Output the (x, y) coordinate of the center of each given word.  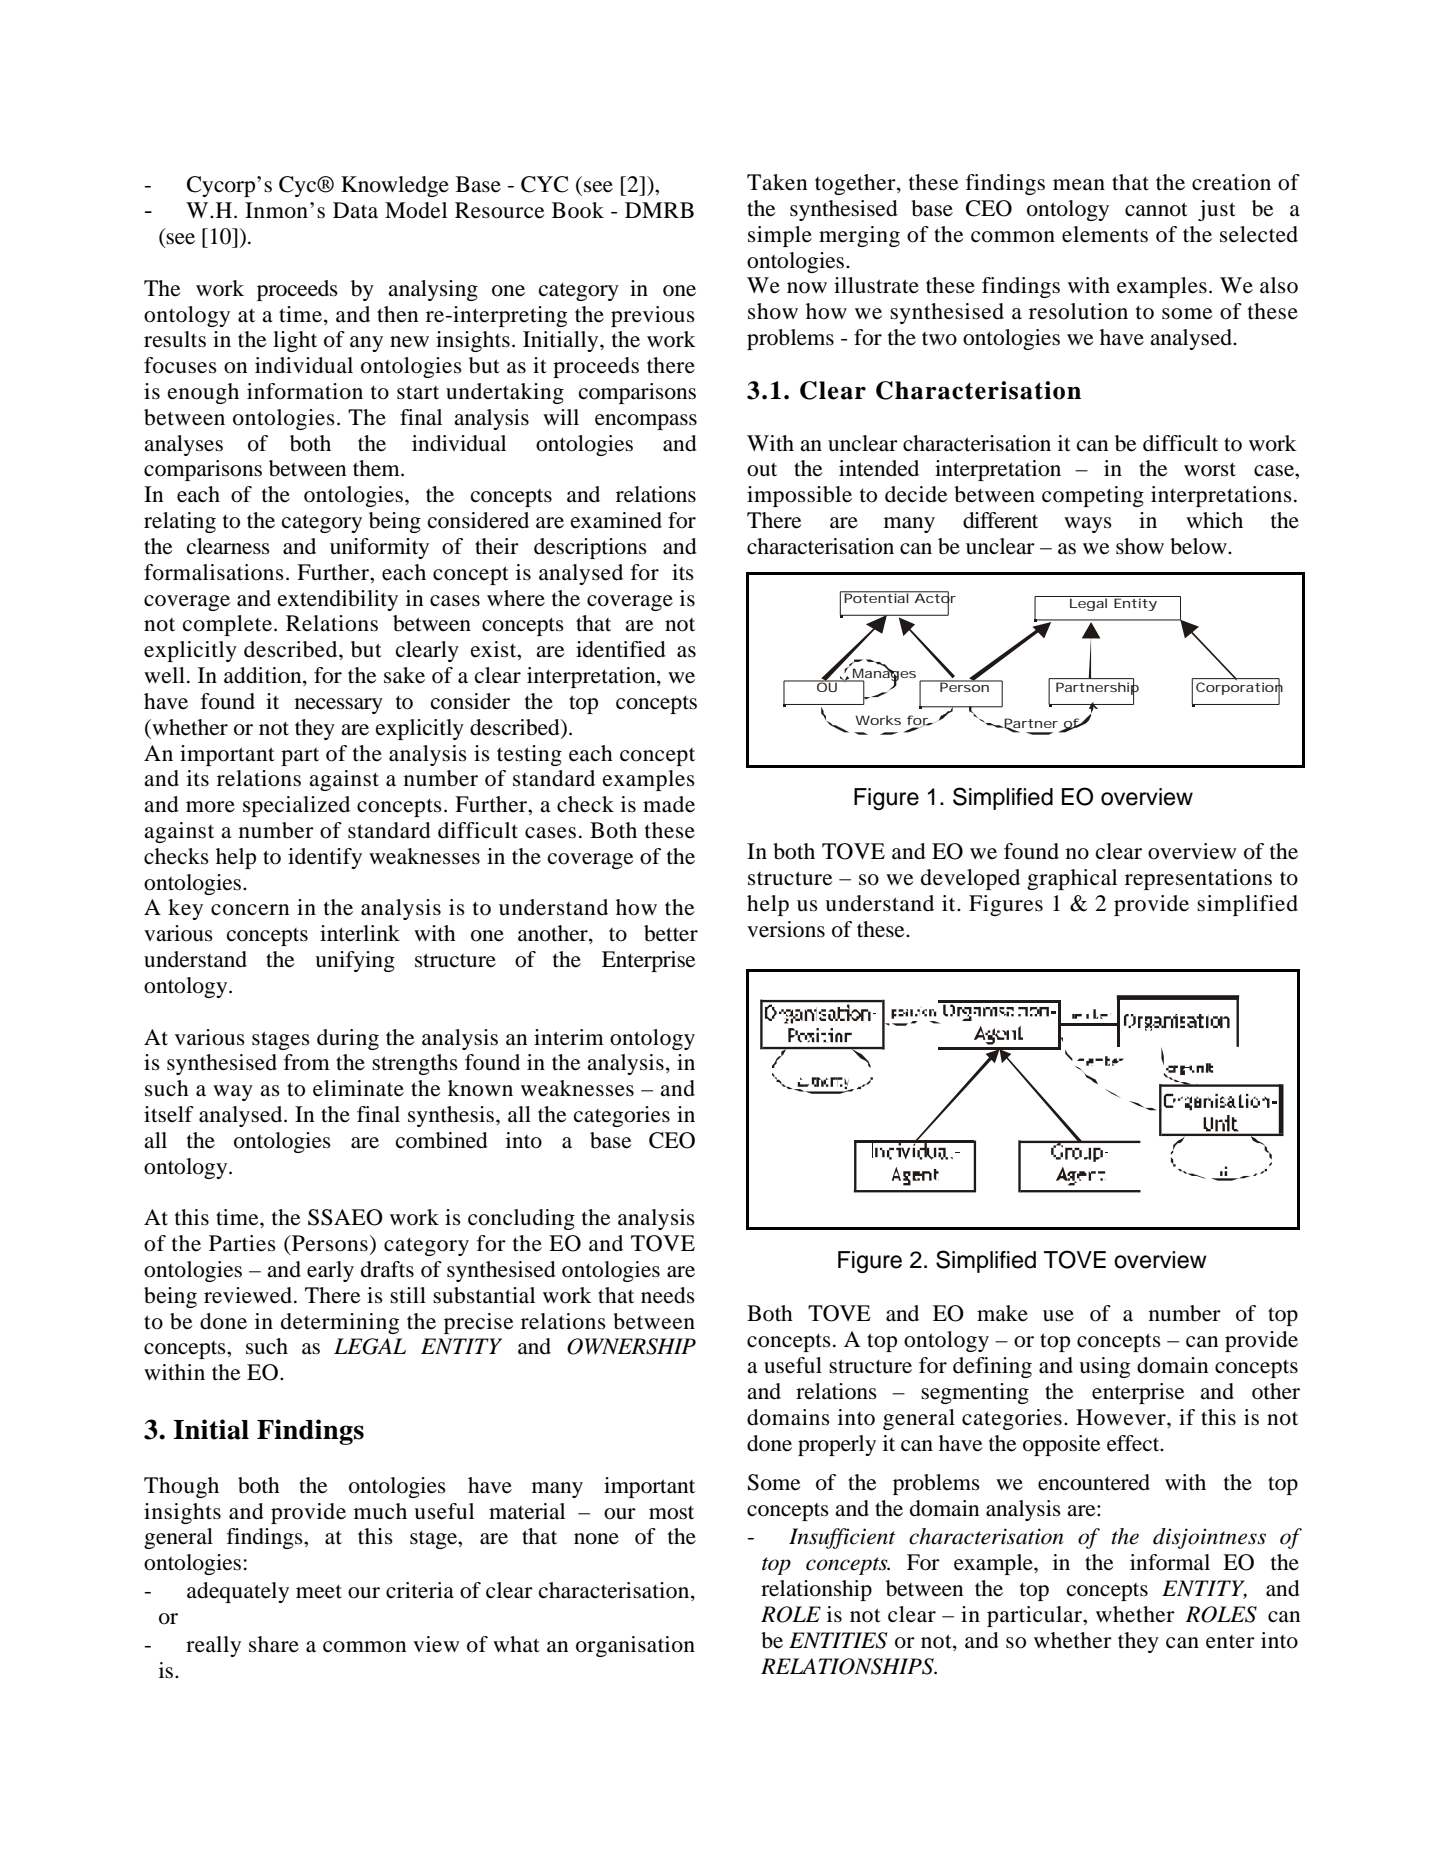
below (1199, 546)
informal (1170, 1562)
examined (616, 520)
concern (250, 910)
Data (355, 210)
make (1002, 1313)
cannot (1156, 209)
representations (1198, 879)
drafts (387, 1269)
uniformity (379, 548)
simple (780, 236)
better (671, 933)
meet (319, 1592)
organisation (635, 1646)
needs (668, 1295)
